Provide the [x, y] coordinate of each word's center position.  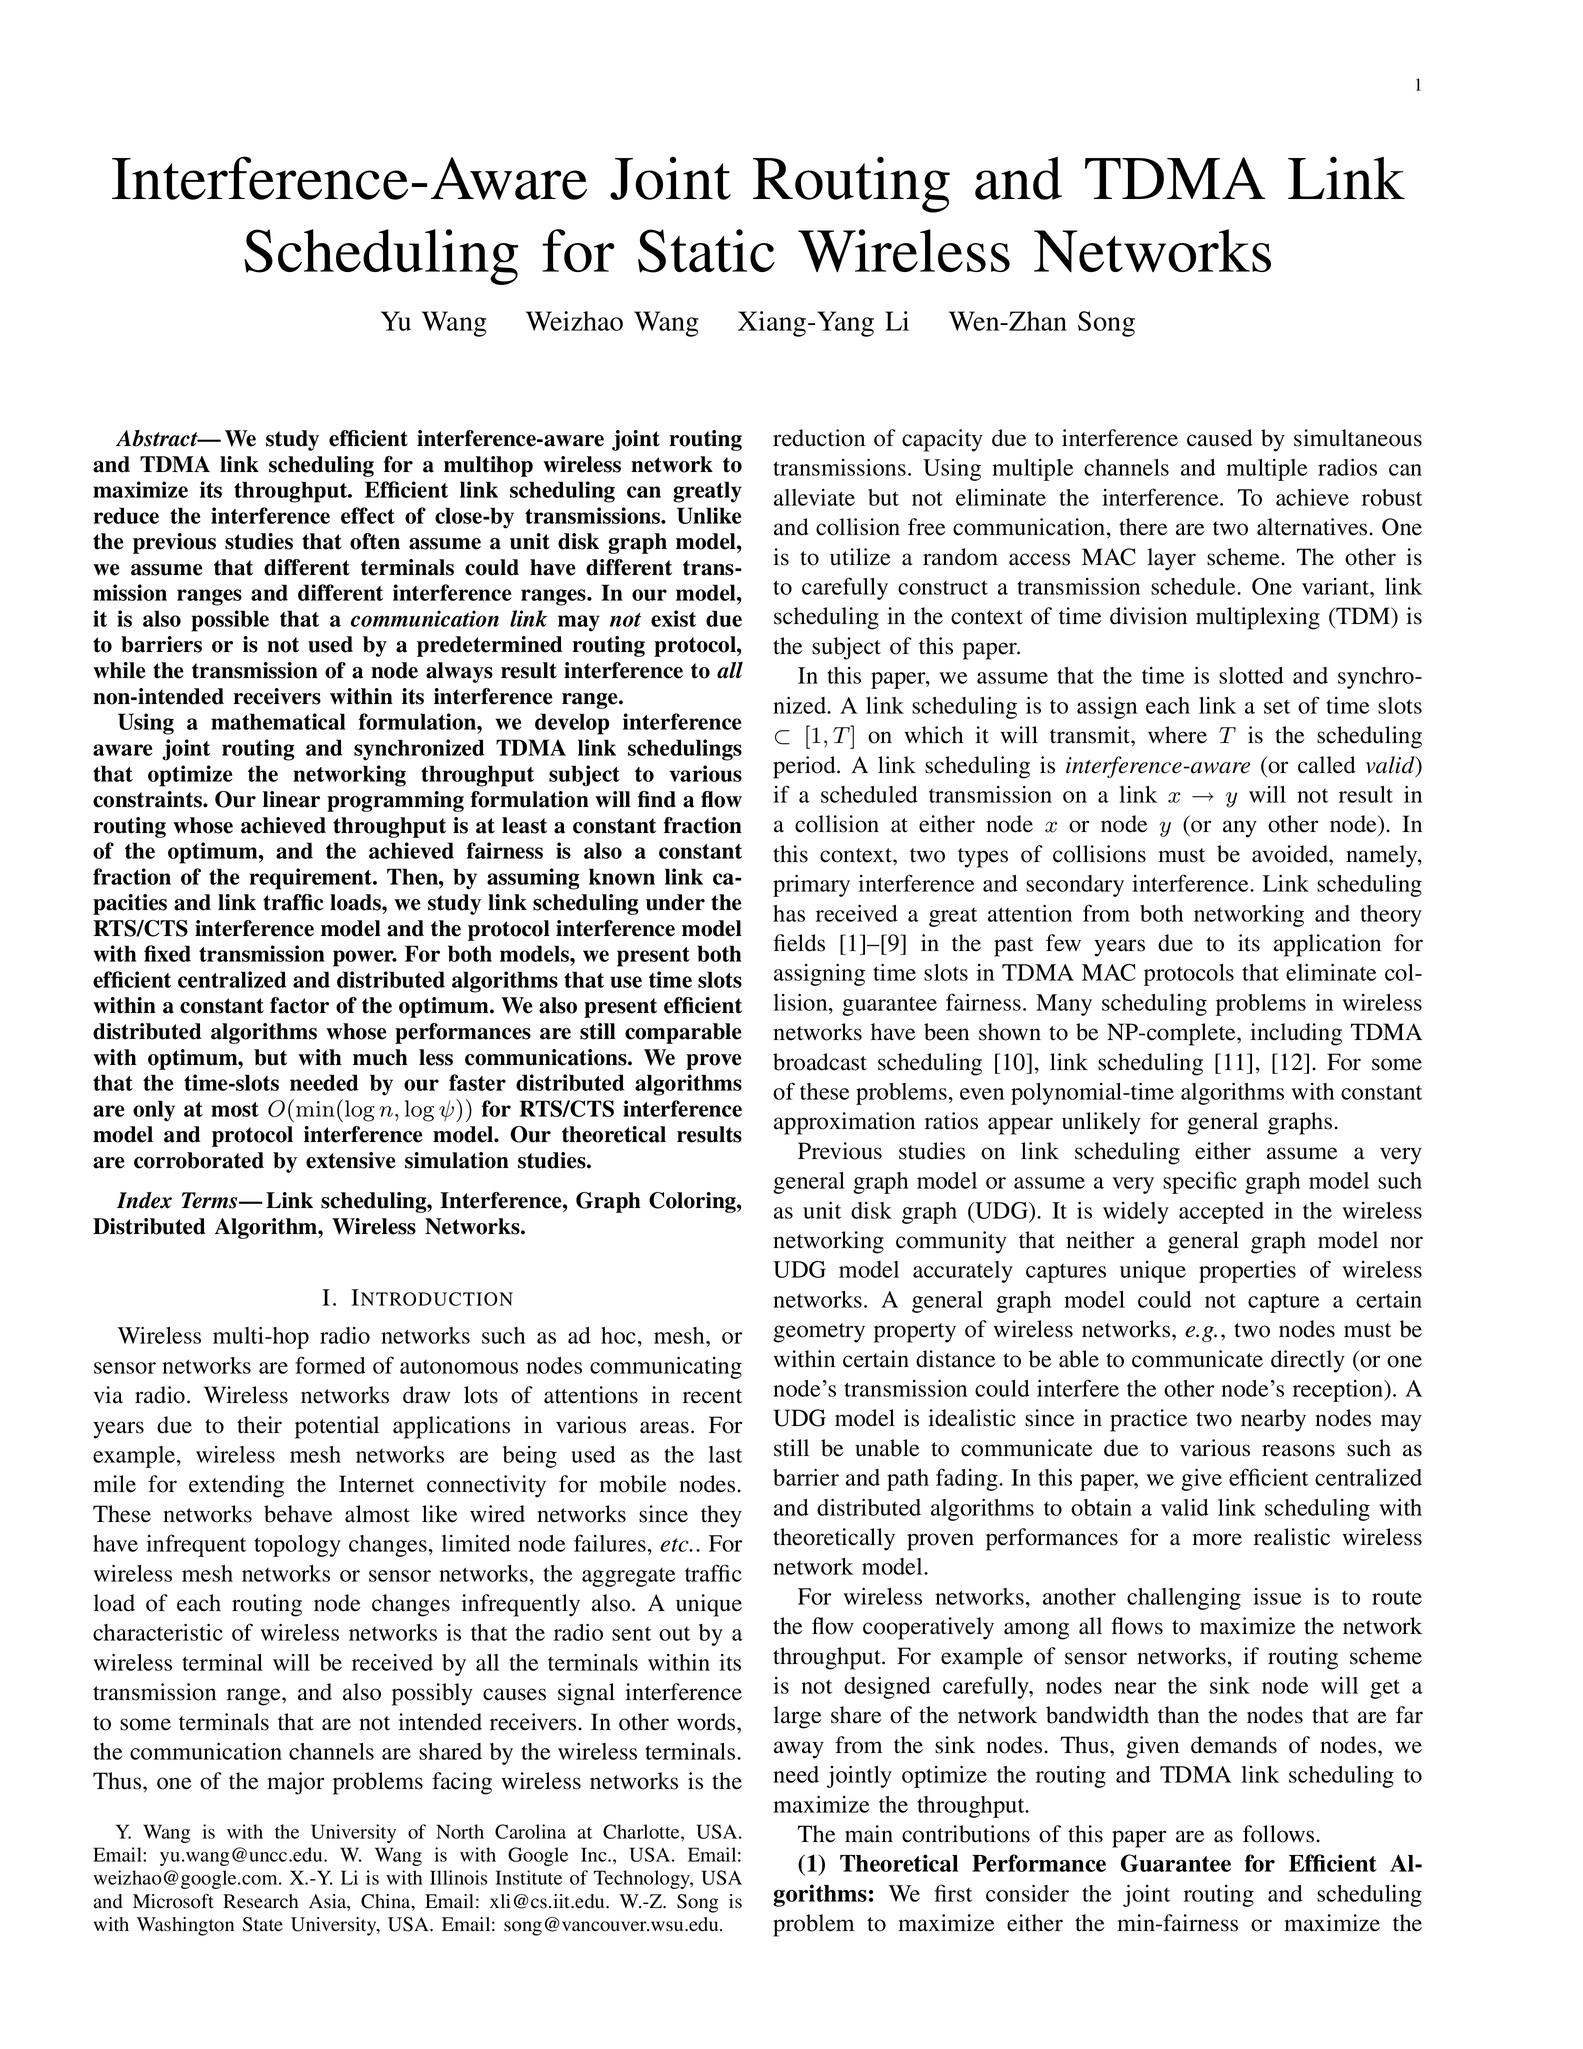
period [805, 767]
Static [706, 251]
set [1277, 707]
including [1296, 1034]
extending [236, 1486]
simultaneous [1358, 438]
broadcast [820, 1062]
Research [260, 1901]
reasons [1298, 1450]
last [725, 1454]
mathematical [278, 721]
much [380, 1057]
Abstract [158, 438]
